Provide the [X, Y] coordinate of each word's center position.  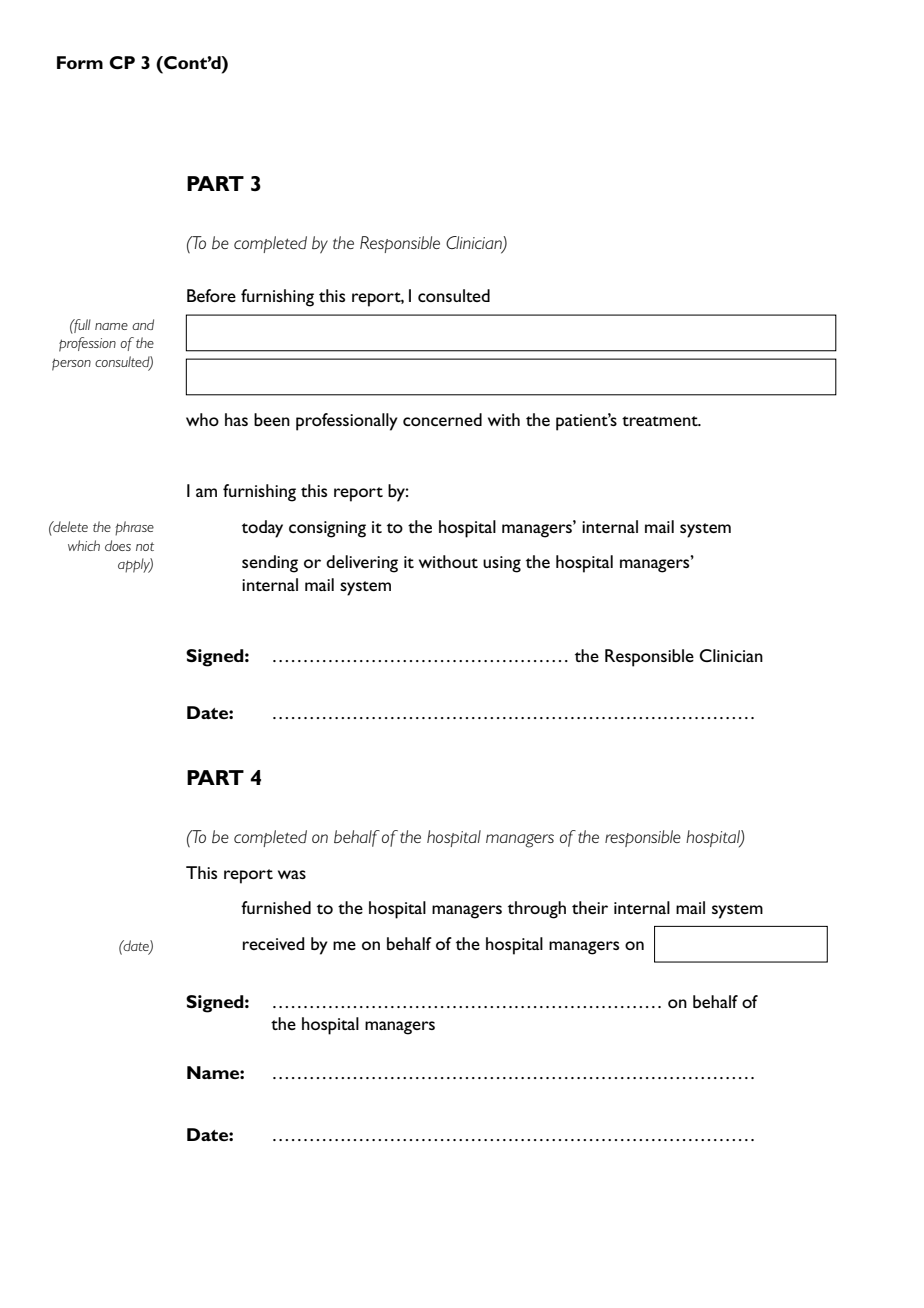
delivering [362, 564]
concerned [442, 419]
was [292, 874]
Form [80, 62]
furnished [276, 907]
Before [211, 295]
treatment [661, 421]
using [502, 564]
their [590, 907]
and [143, 324]
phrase [134, 528]
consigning [327, 529]
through [537, 910]
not [145, 546]
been [272, 419]
